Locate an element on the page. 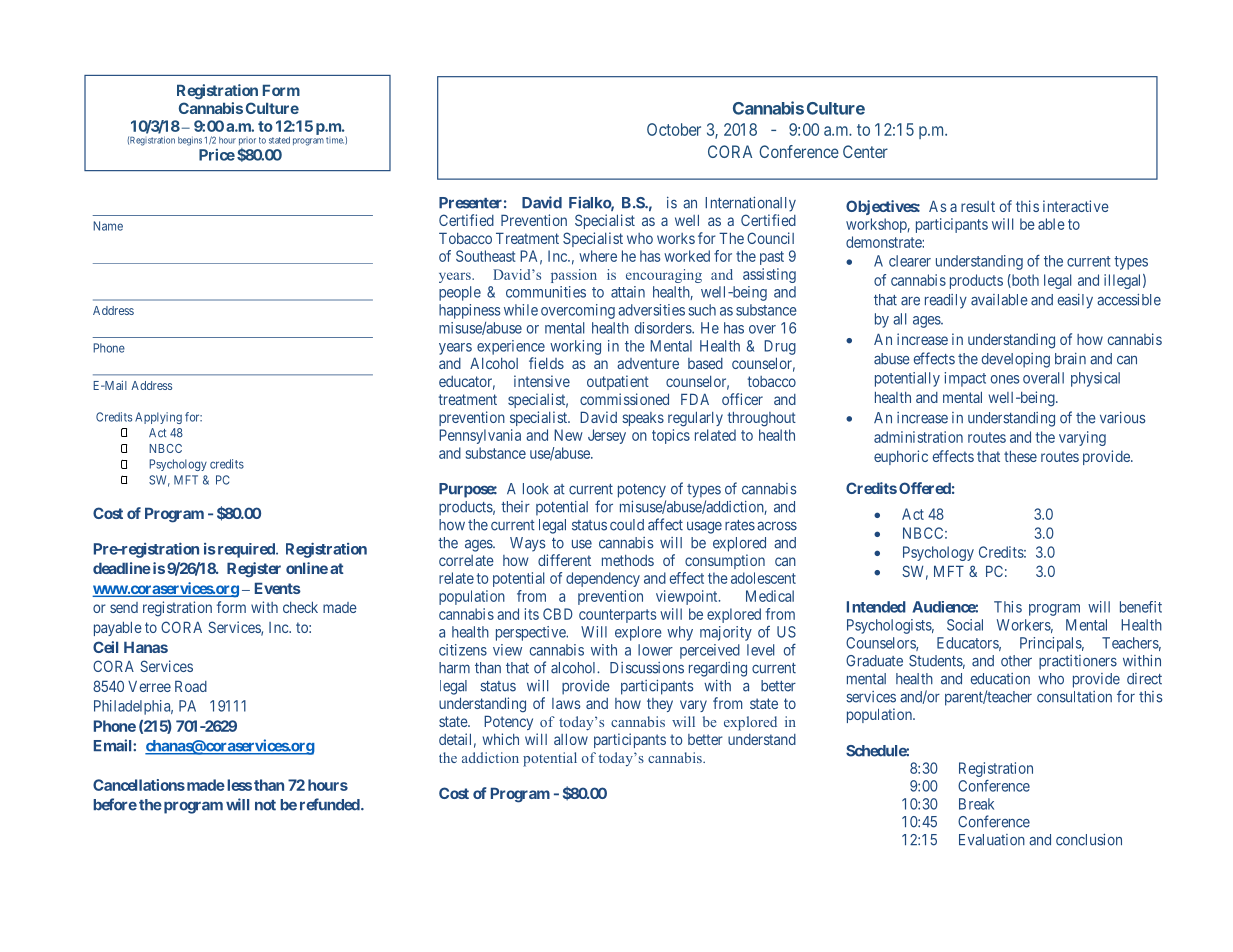 The height and width of the document is (952, 1233). look is located at coordinates (536, 489).
